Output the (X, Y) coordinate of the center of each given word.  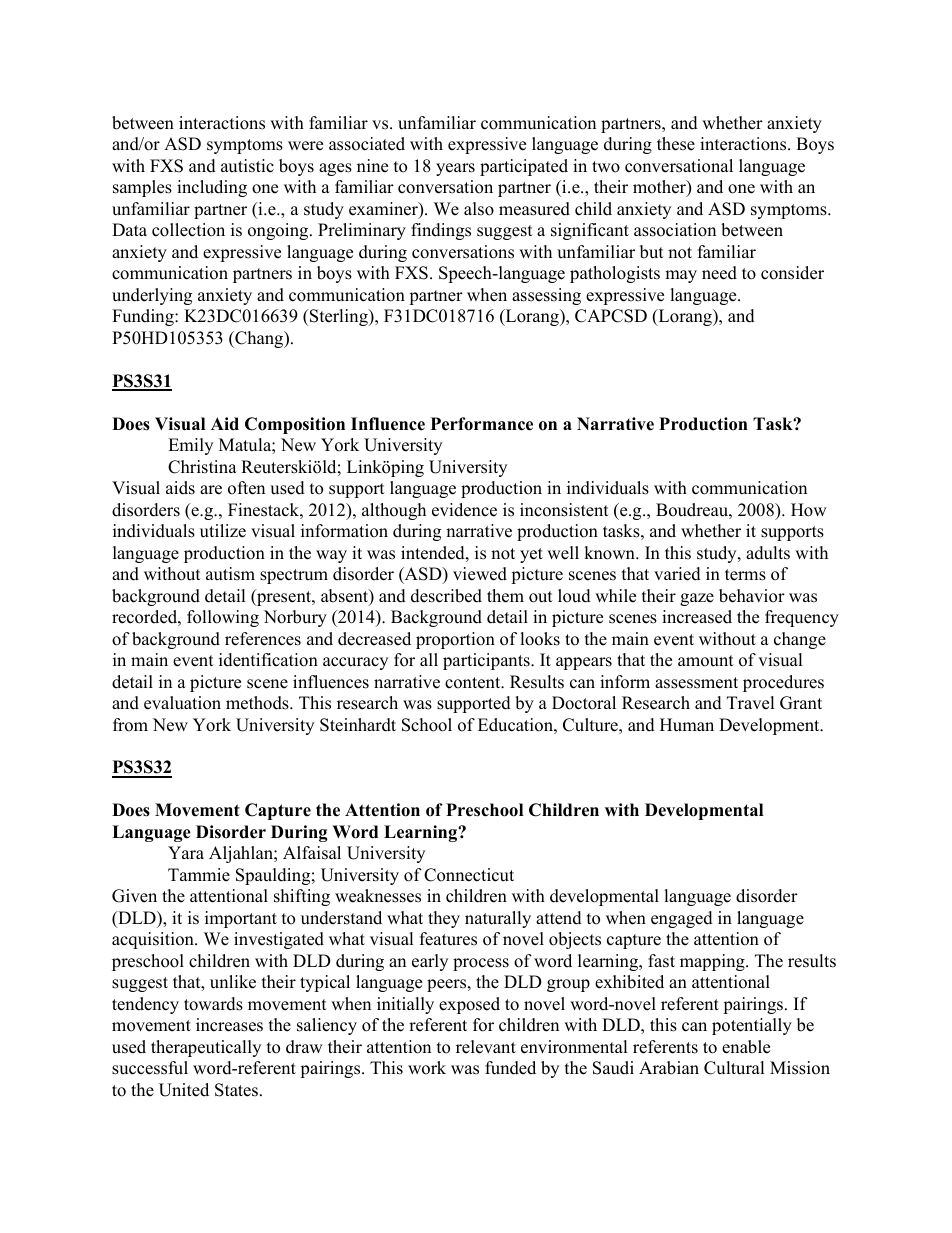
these (676, 144)
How (809, 510)
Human (687, 725)
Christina (202, 467)
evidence (464, 510)
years (455, 169)
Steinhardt (358, 725)
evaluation (182, 703)
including (212, 188)
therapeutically (206, 1048)
